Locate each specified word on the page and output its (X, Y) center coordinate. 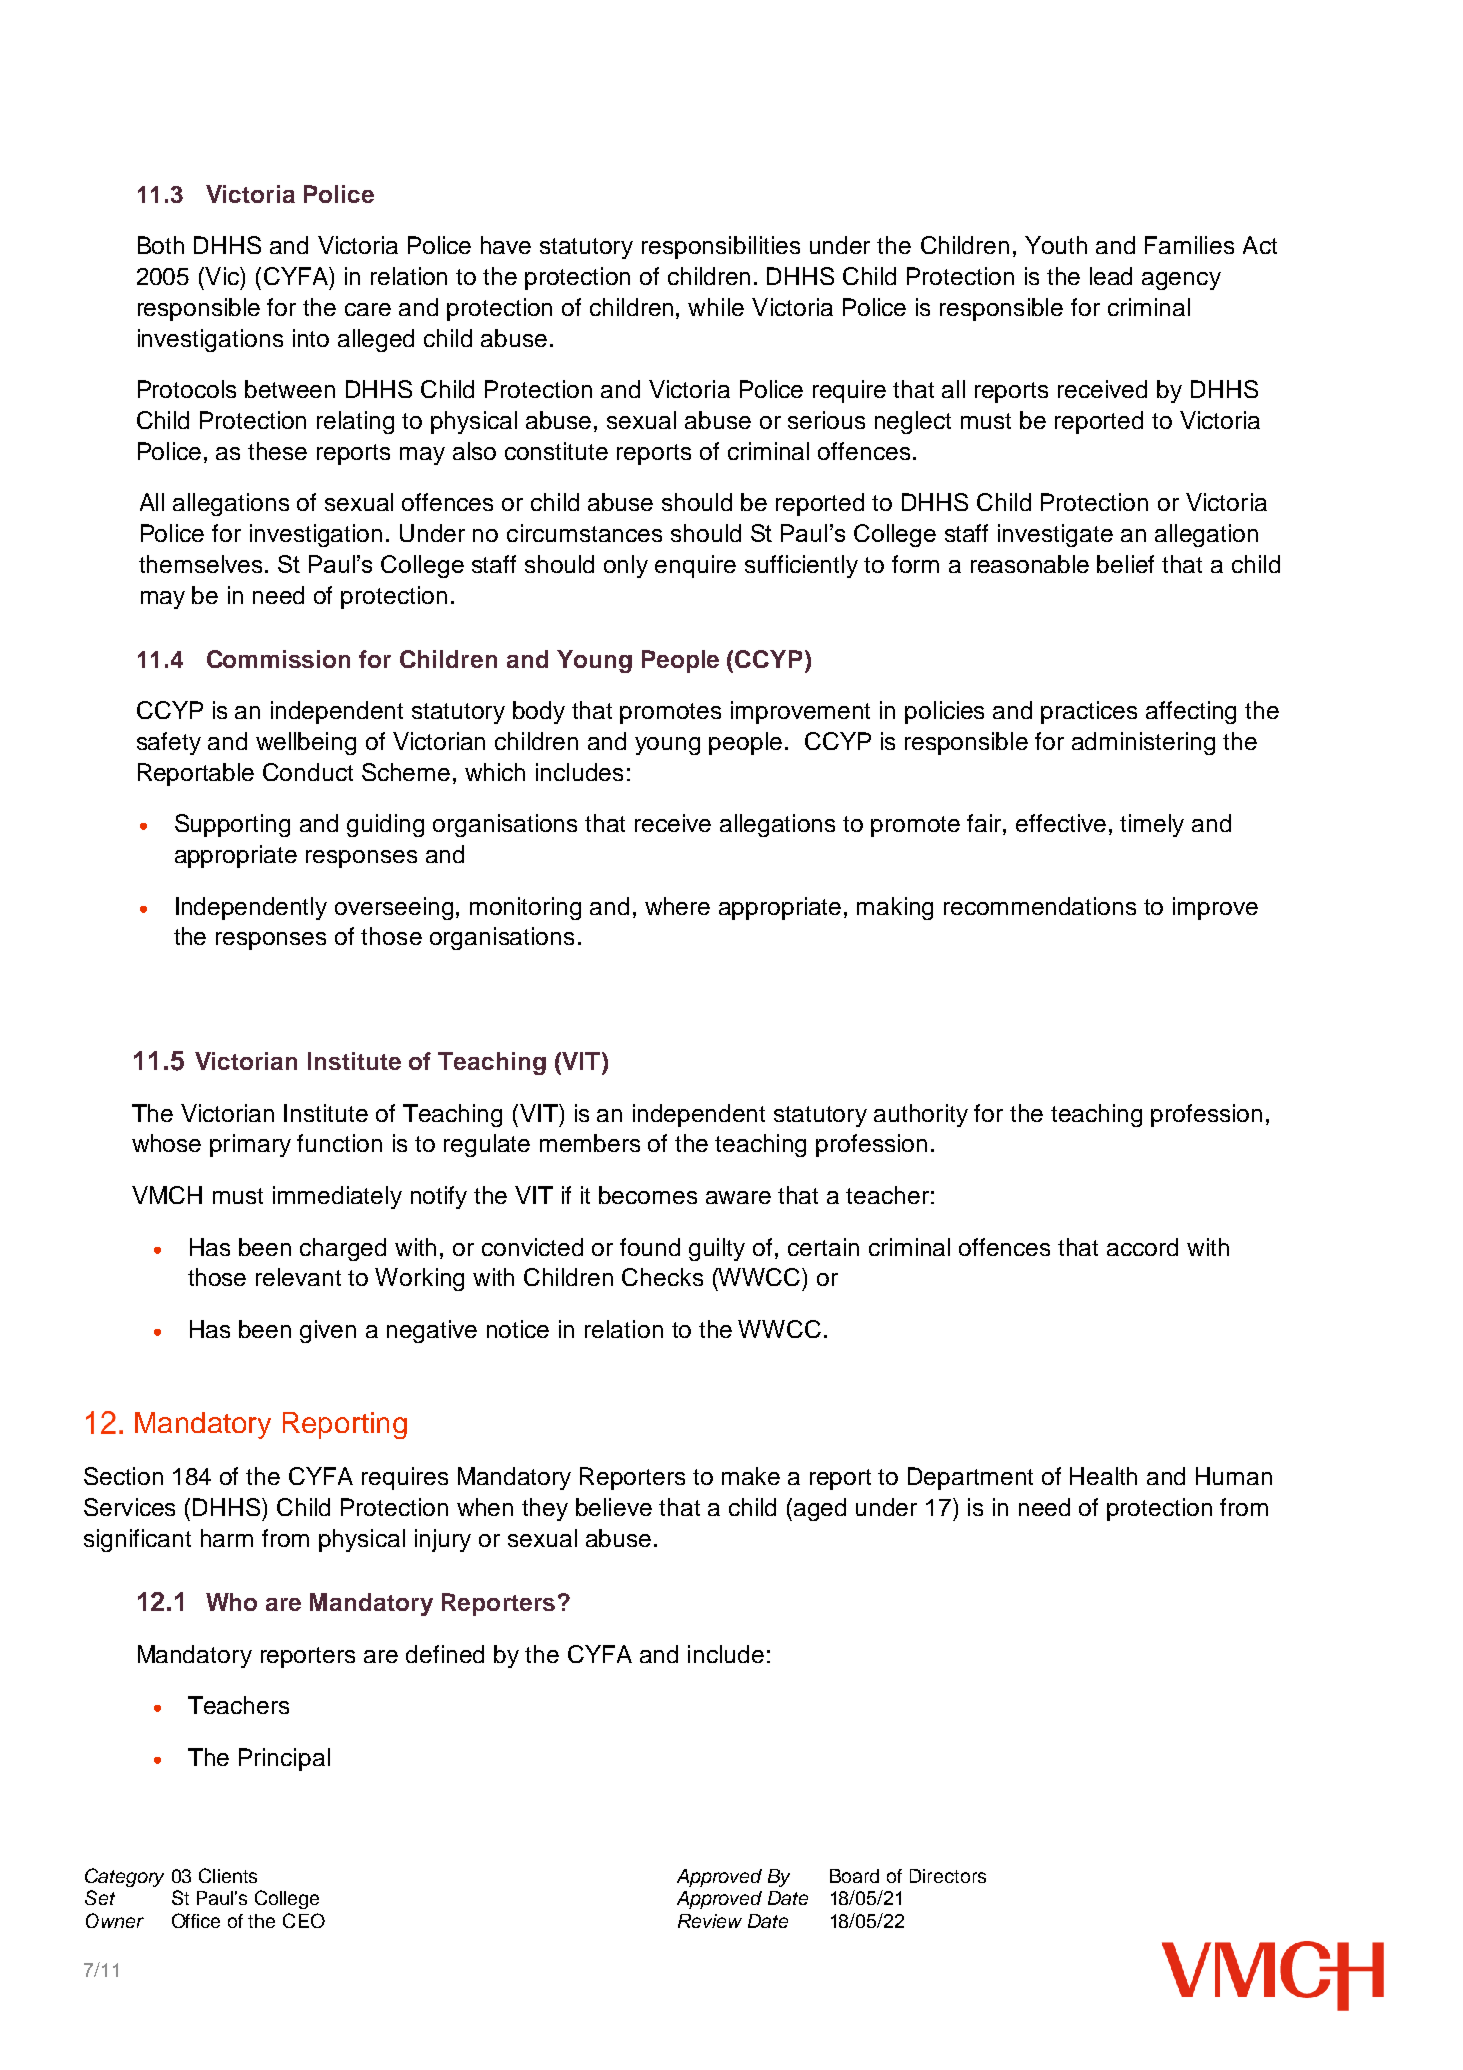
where (677, 906)
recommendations (1040, 906)
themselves (200, 564)
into (311, 338)
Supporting (232, 825)
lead (1111, 276)
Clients (228, 1875)
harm (227, 1538)
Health (1103, 1476)
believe (614, 1507)
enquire (695, 566)
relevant (298, 1277)
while (716, 307)
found (650, 1247)
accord (1142, 1247)
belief (1125, 564)
